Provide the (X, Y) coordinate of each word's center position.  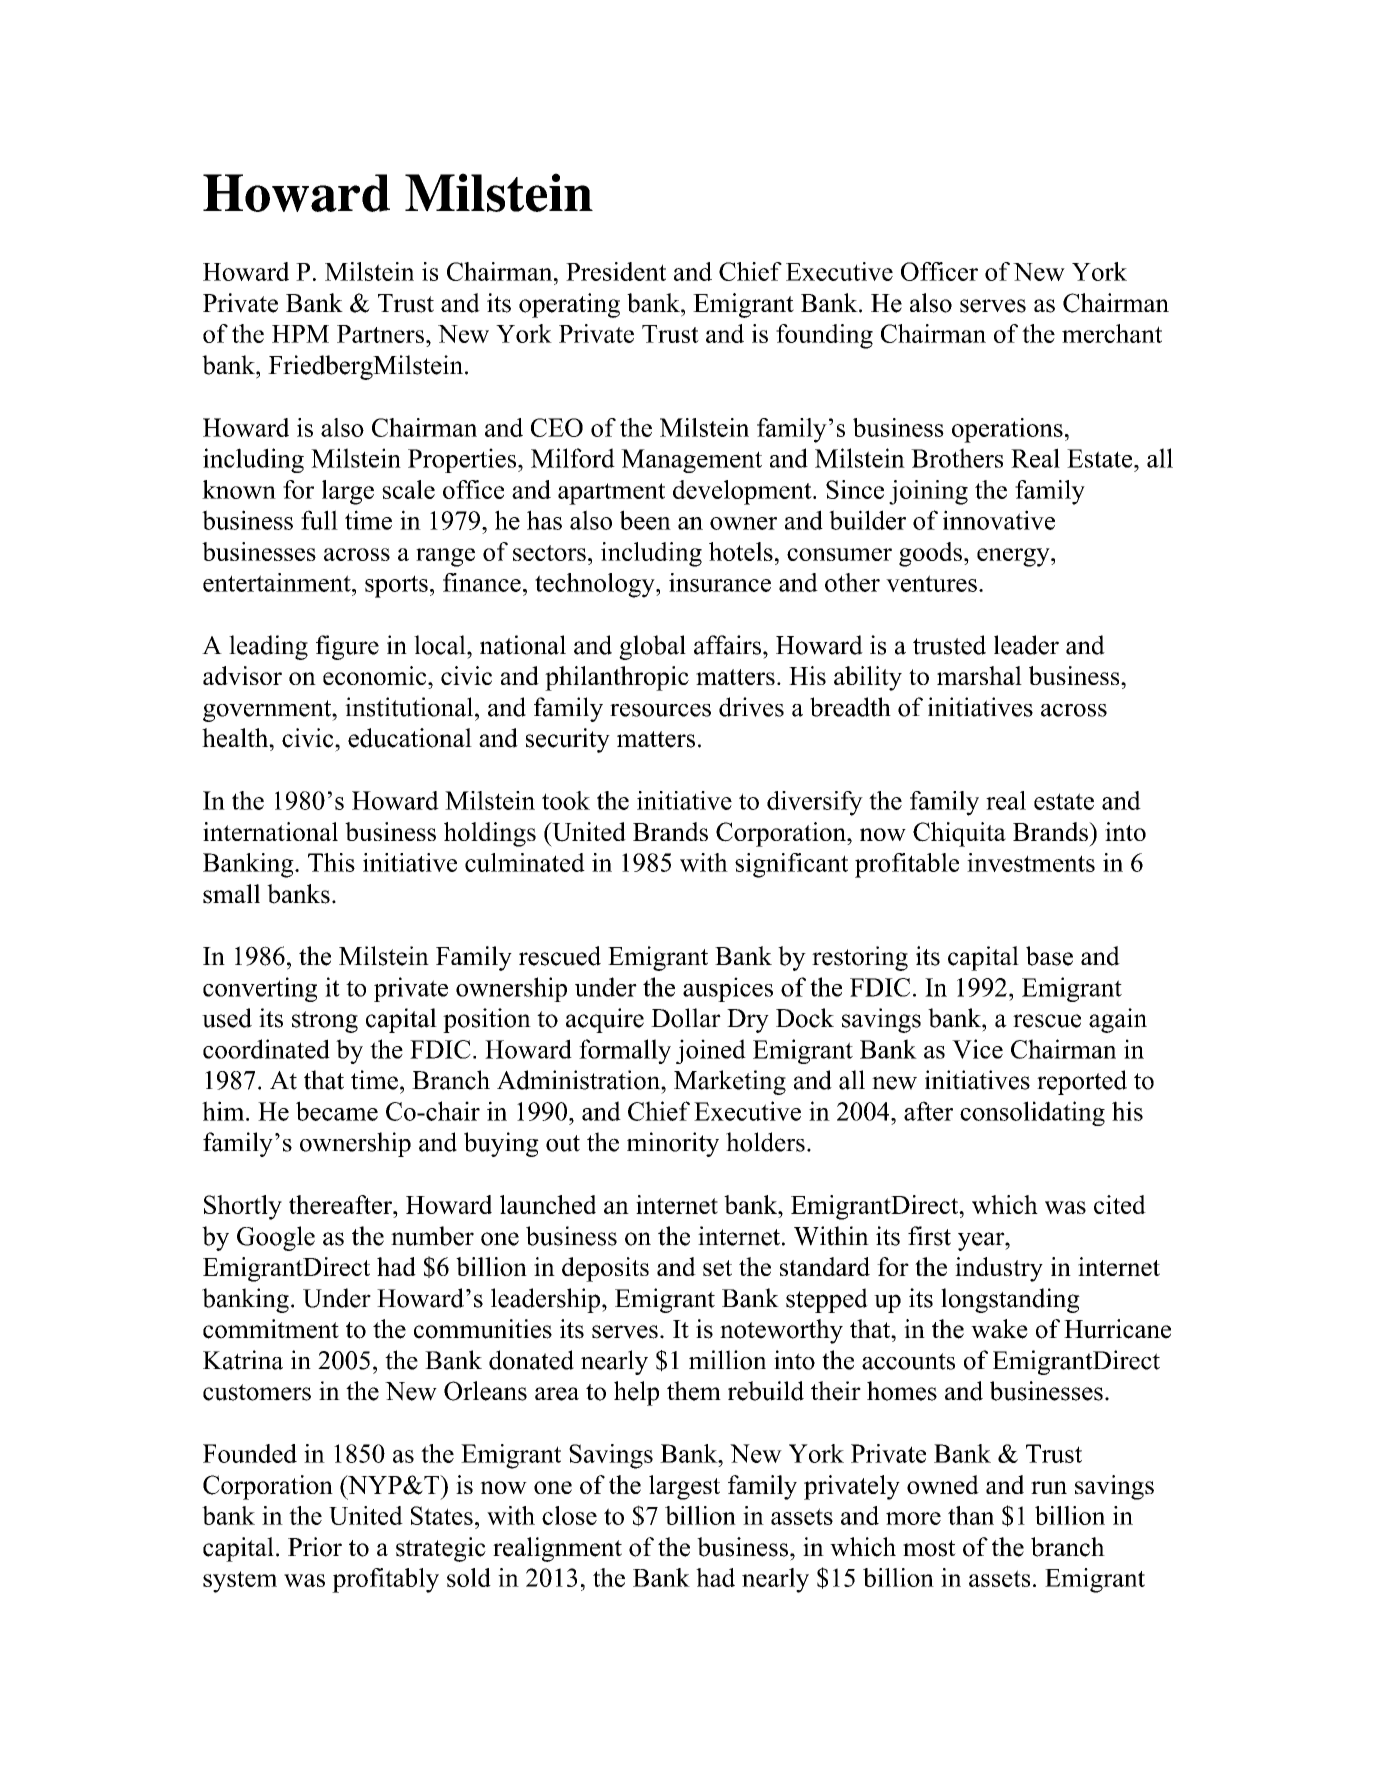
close (569, 1515)
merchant (1112, 333)
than (971, 1515)
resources (660, 710)
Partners (380, 334)
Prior (315, 1547)
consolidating (1032, 1113)
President (616, 271)
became (337, 1111)
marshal (979, 675)
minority (673, 1144)
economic (376, 675)
